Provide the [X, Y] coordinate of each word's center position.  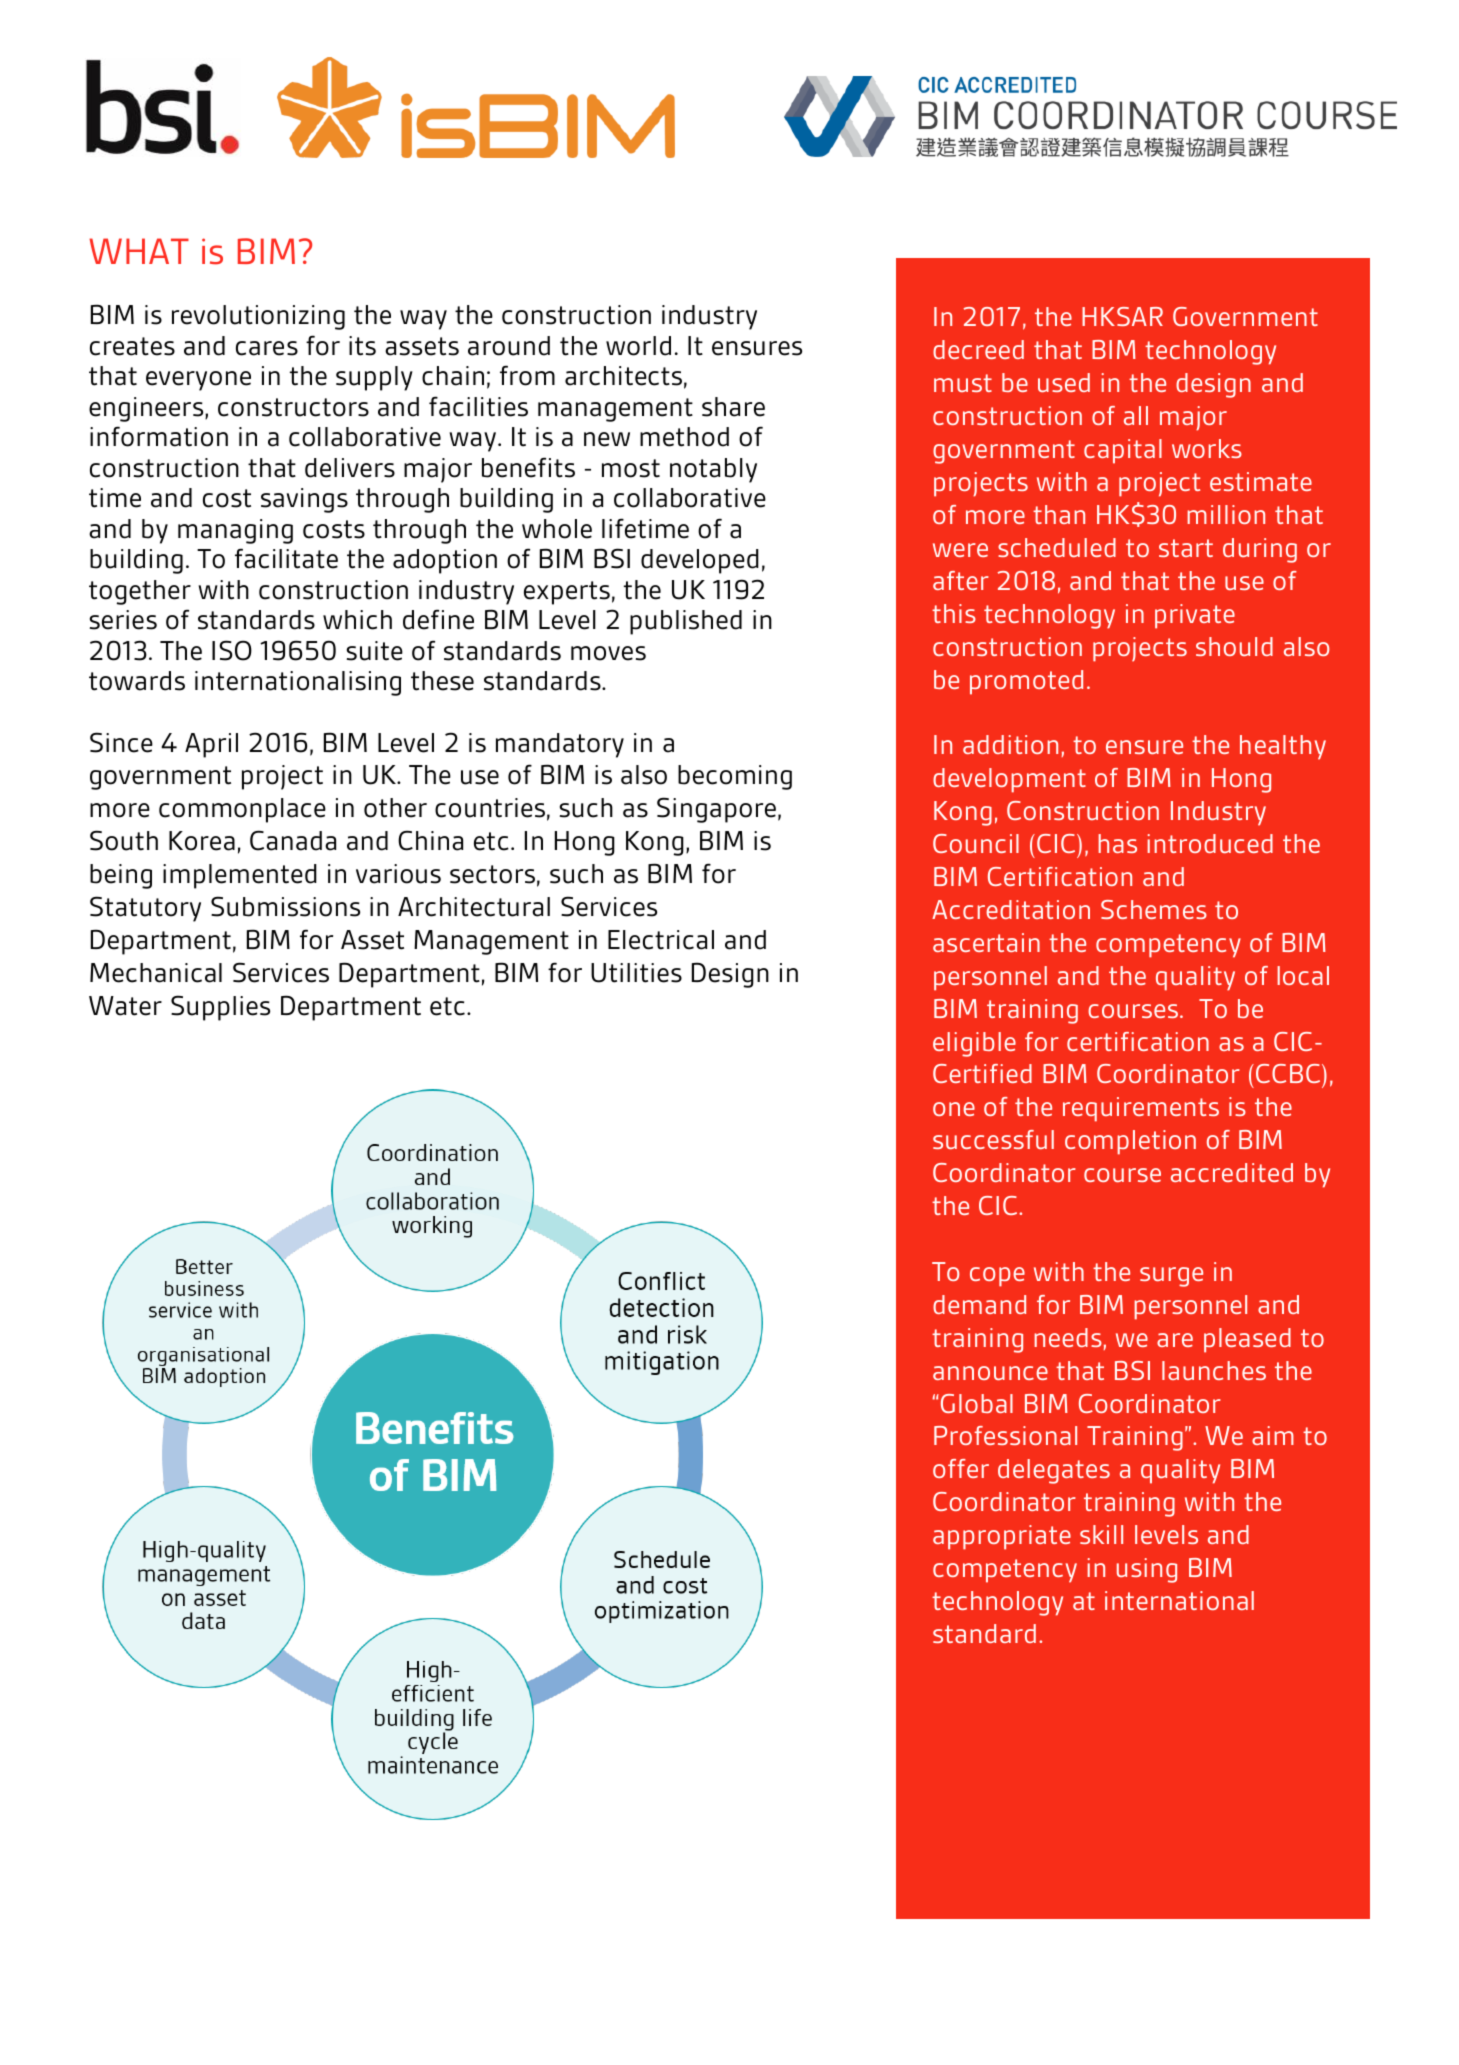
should [1234, 646]
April [211, 745]
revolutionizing [258, 317]
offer [961, 1468]
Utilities [636, 973]
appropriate [1002, 1537]
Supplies [220, 1008]
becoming [735, 777]
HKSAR [1122, 316]
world [638, 346]
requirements [1141, 1109]
